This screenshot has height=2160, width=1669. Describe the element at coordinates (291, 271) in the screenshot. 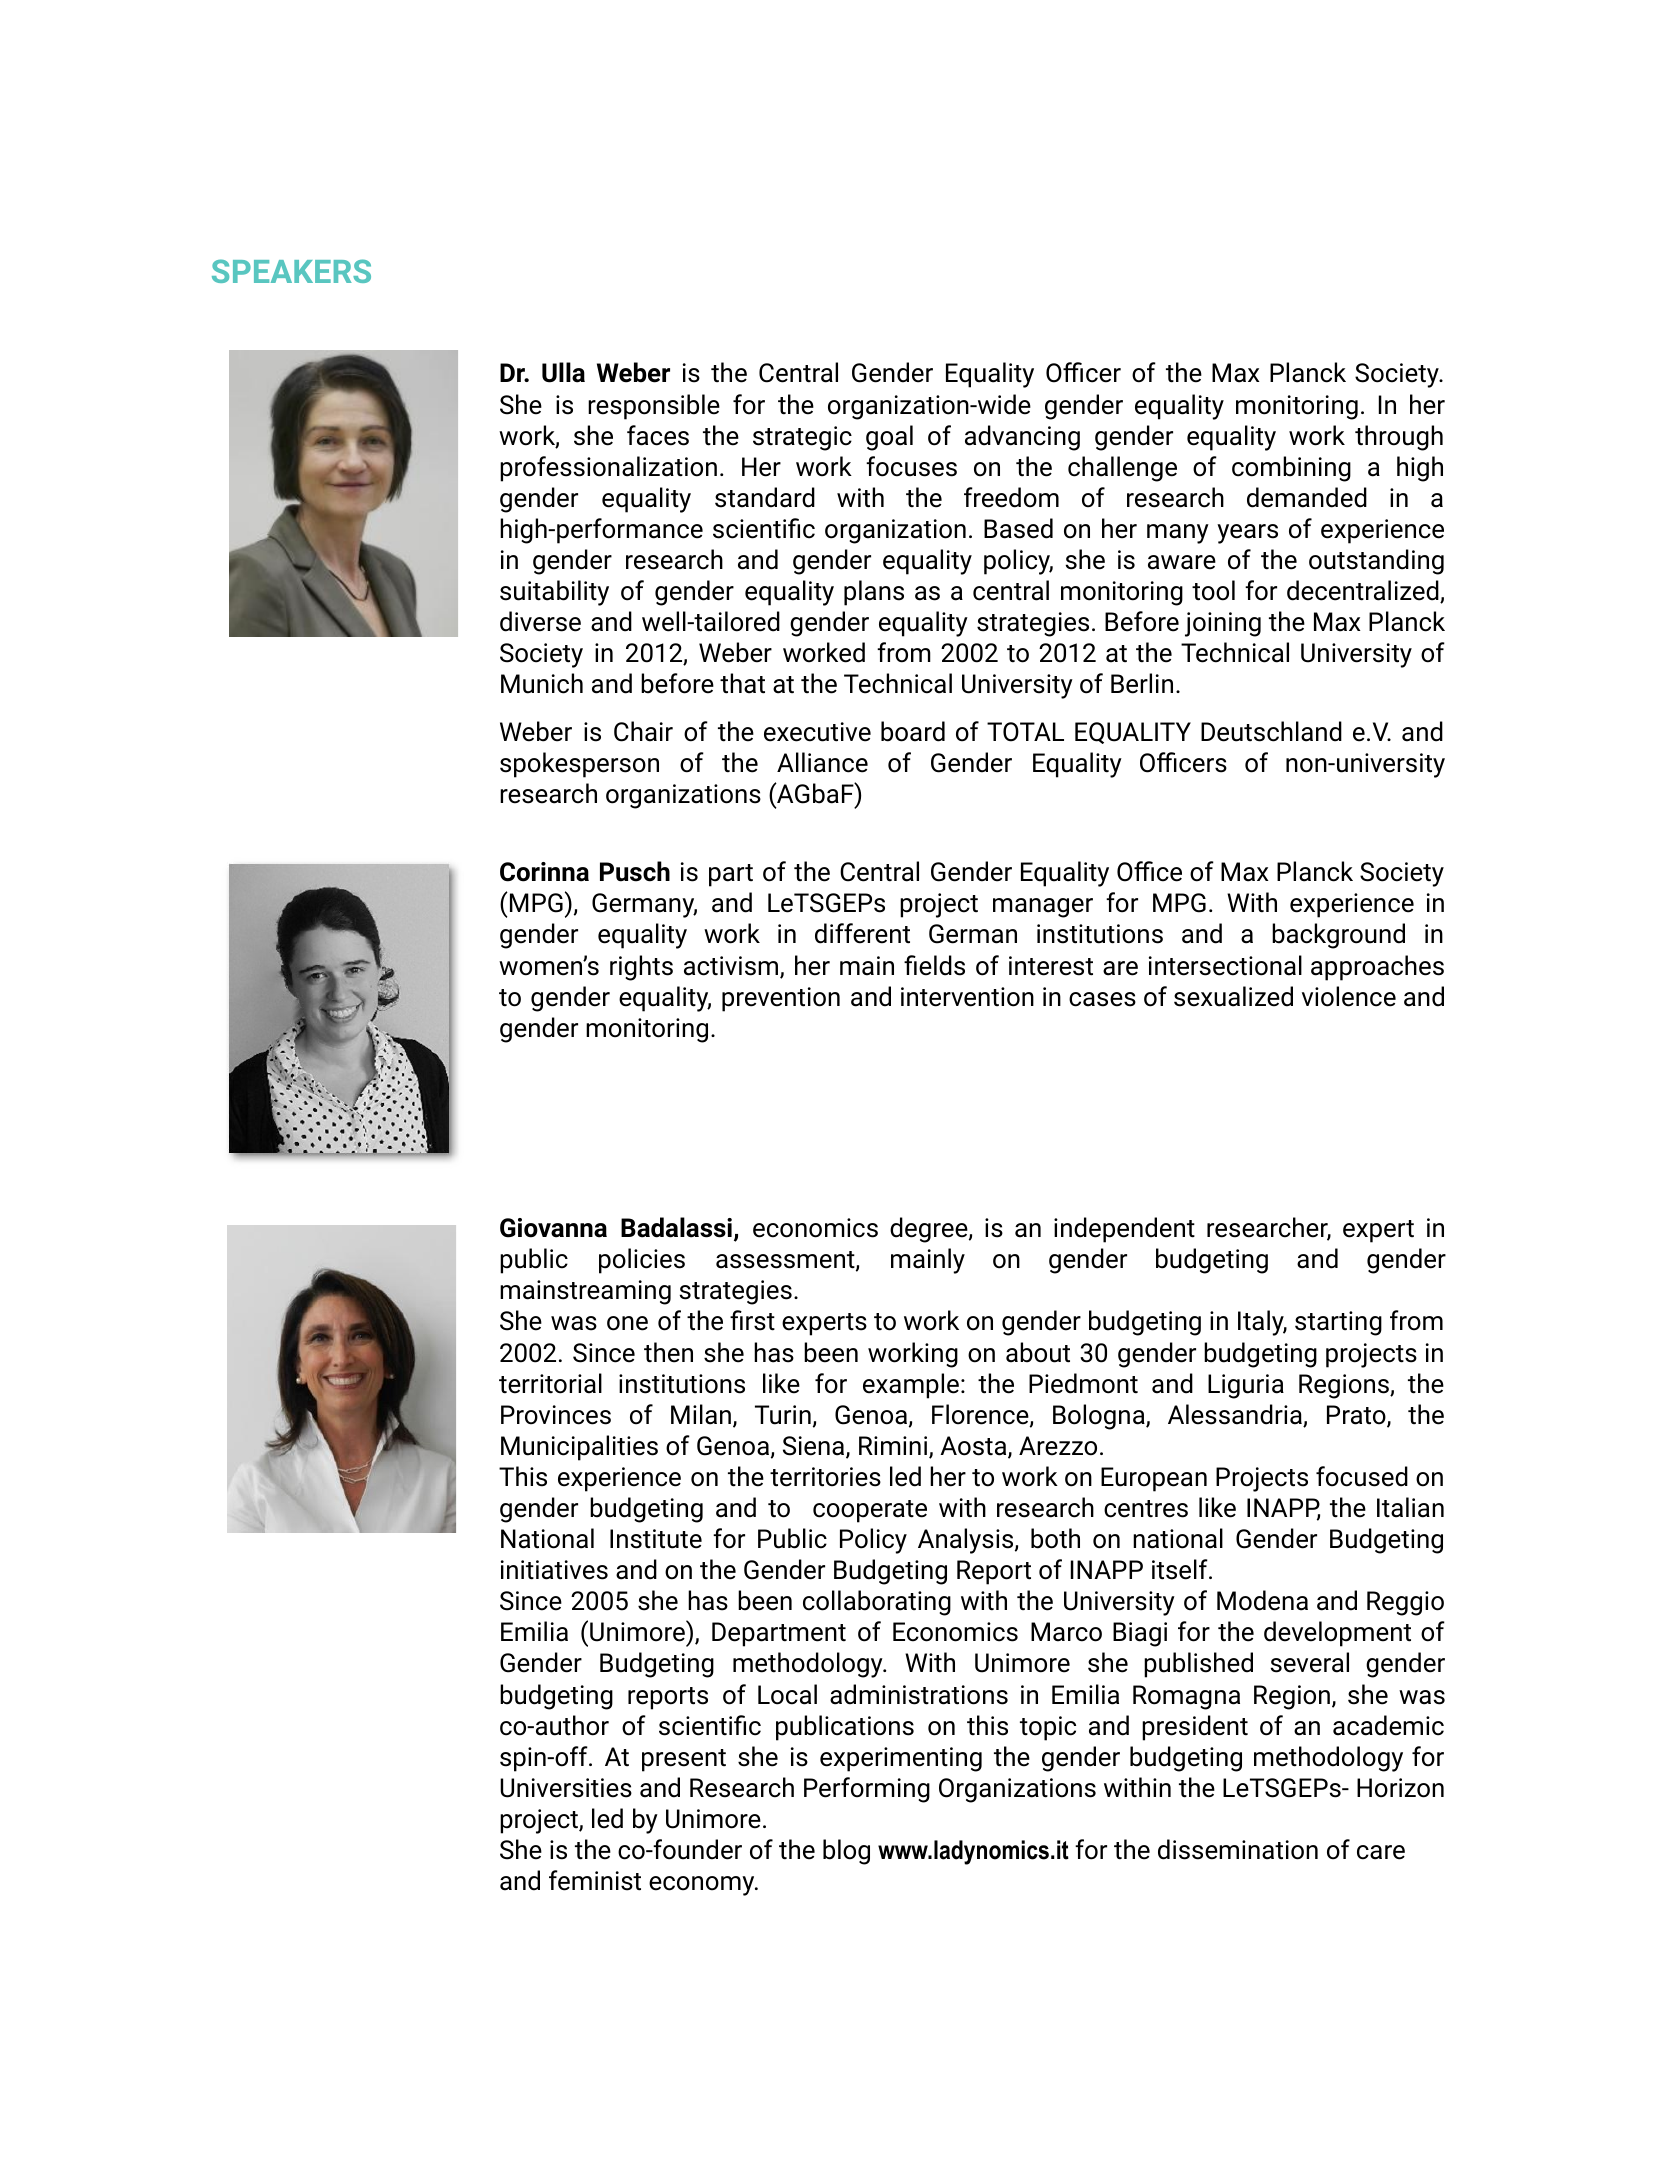

I see `SPEAKERS` at that location.
